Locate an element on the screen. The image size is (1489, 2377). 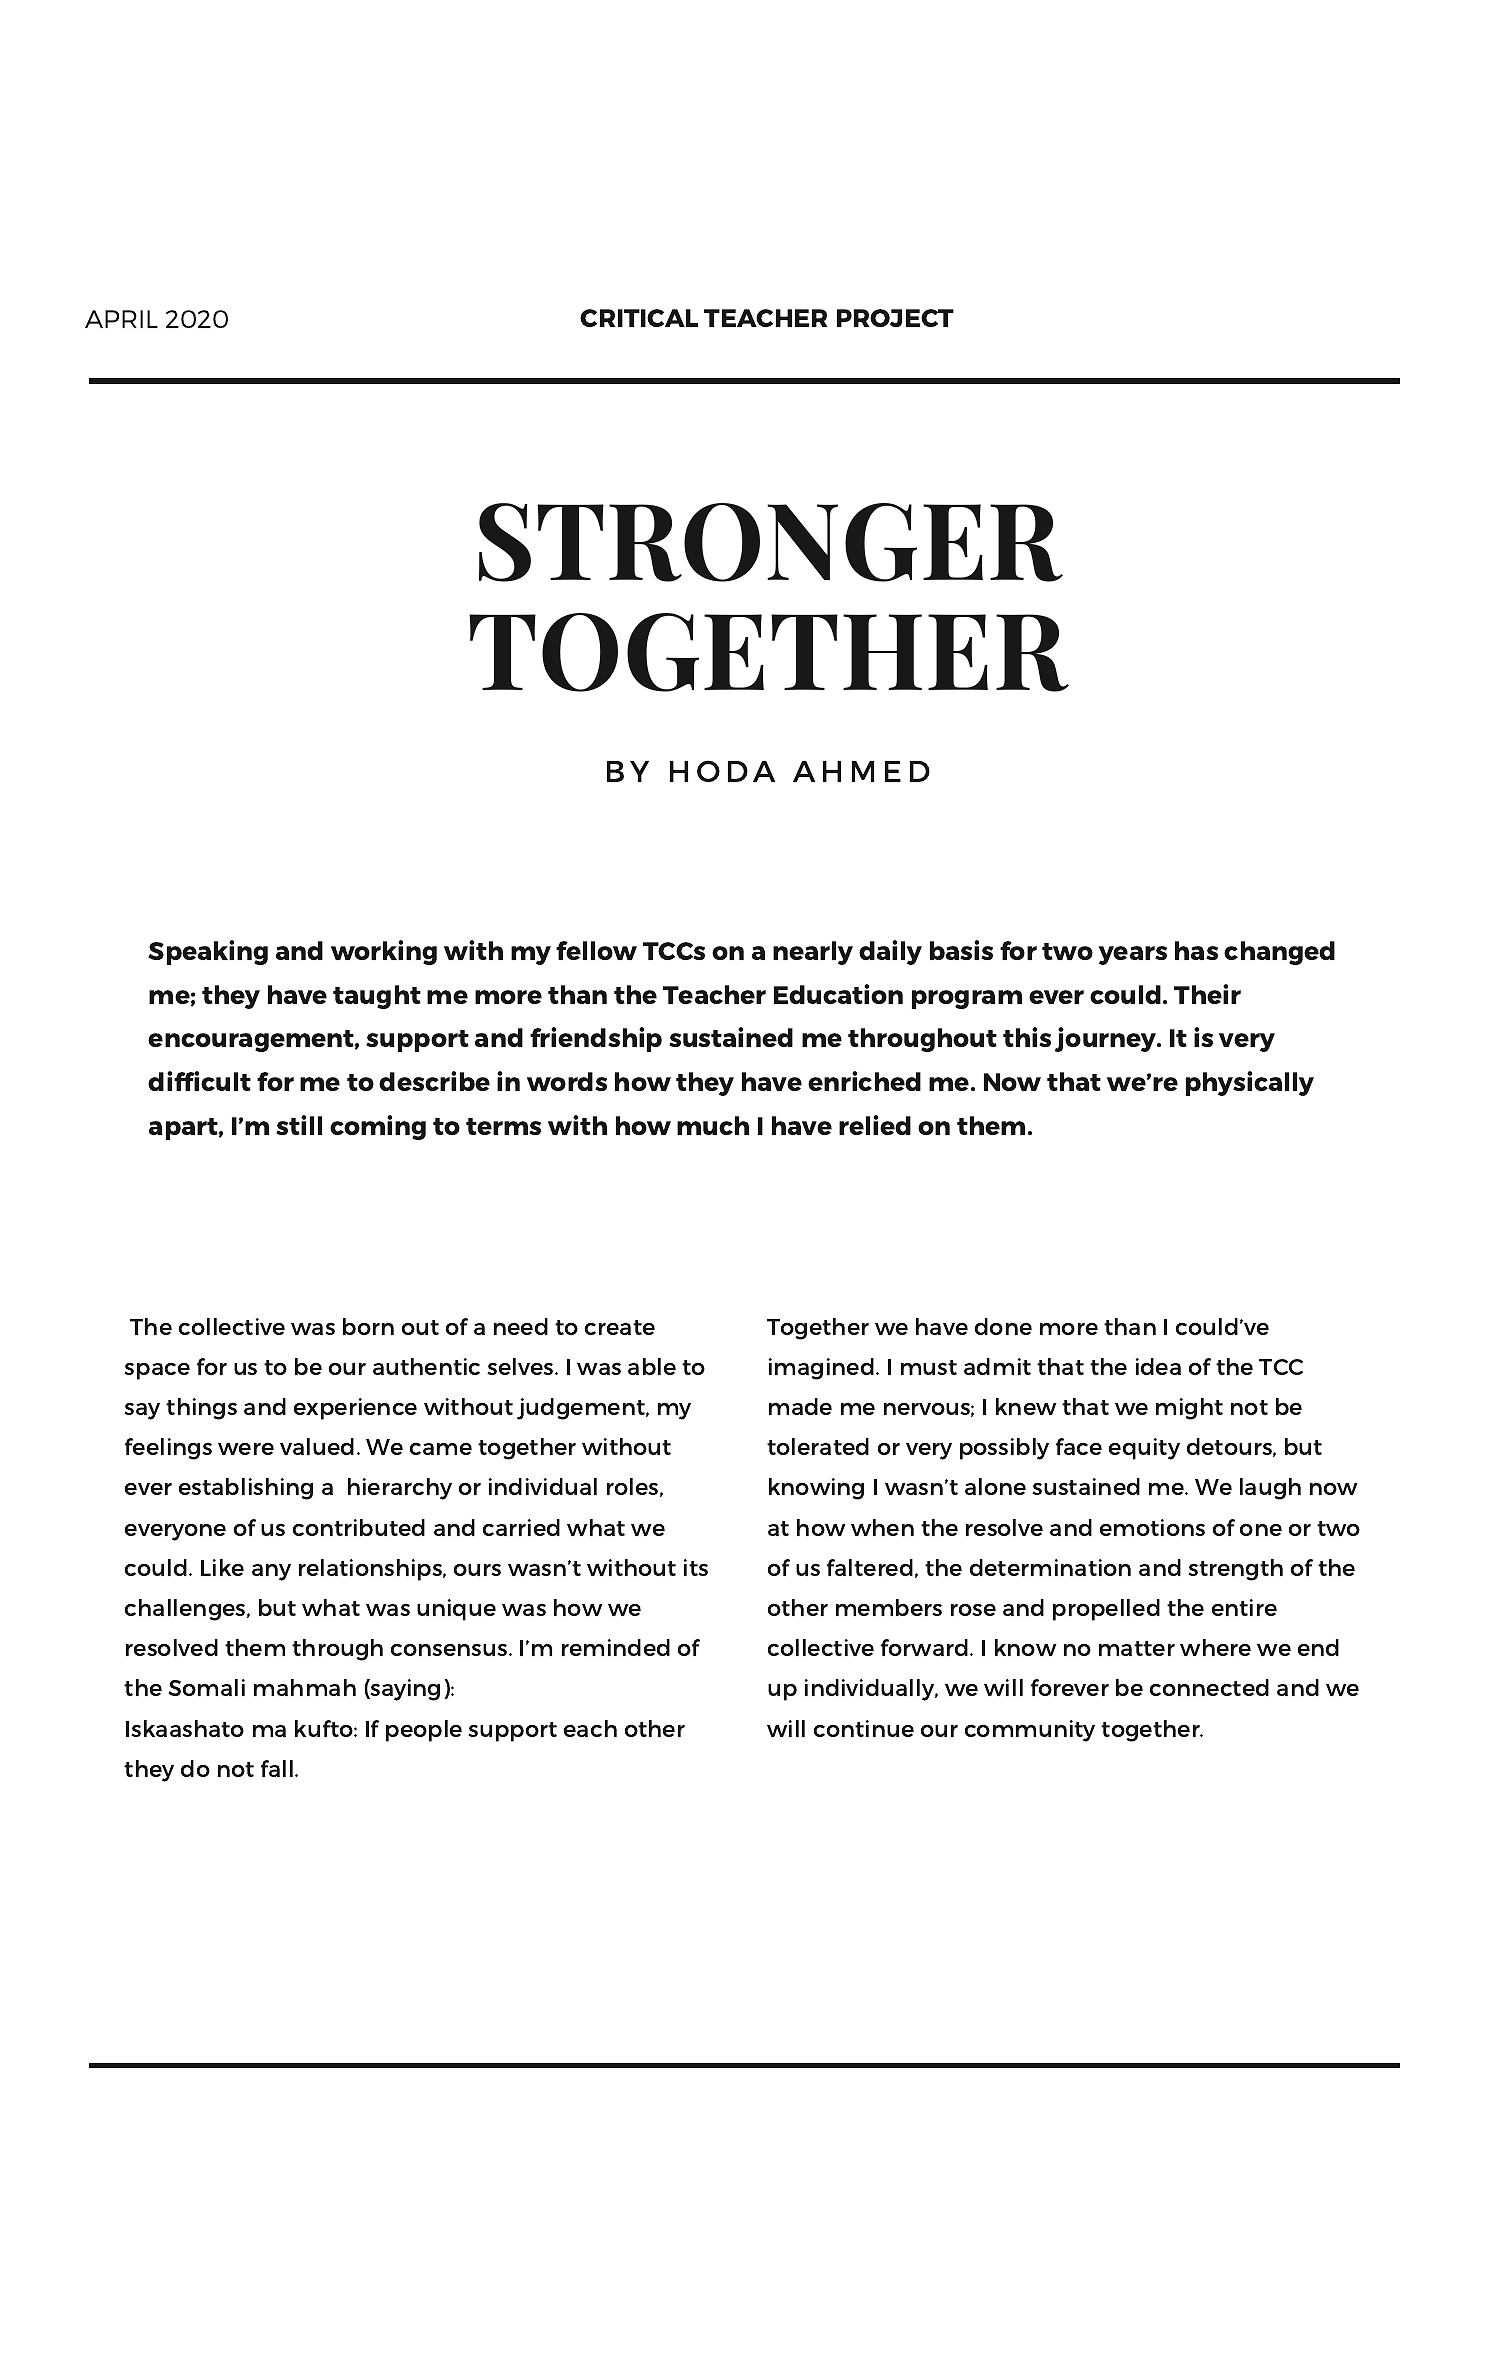
difficult is located at coordinates (199, 1081).
